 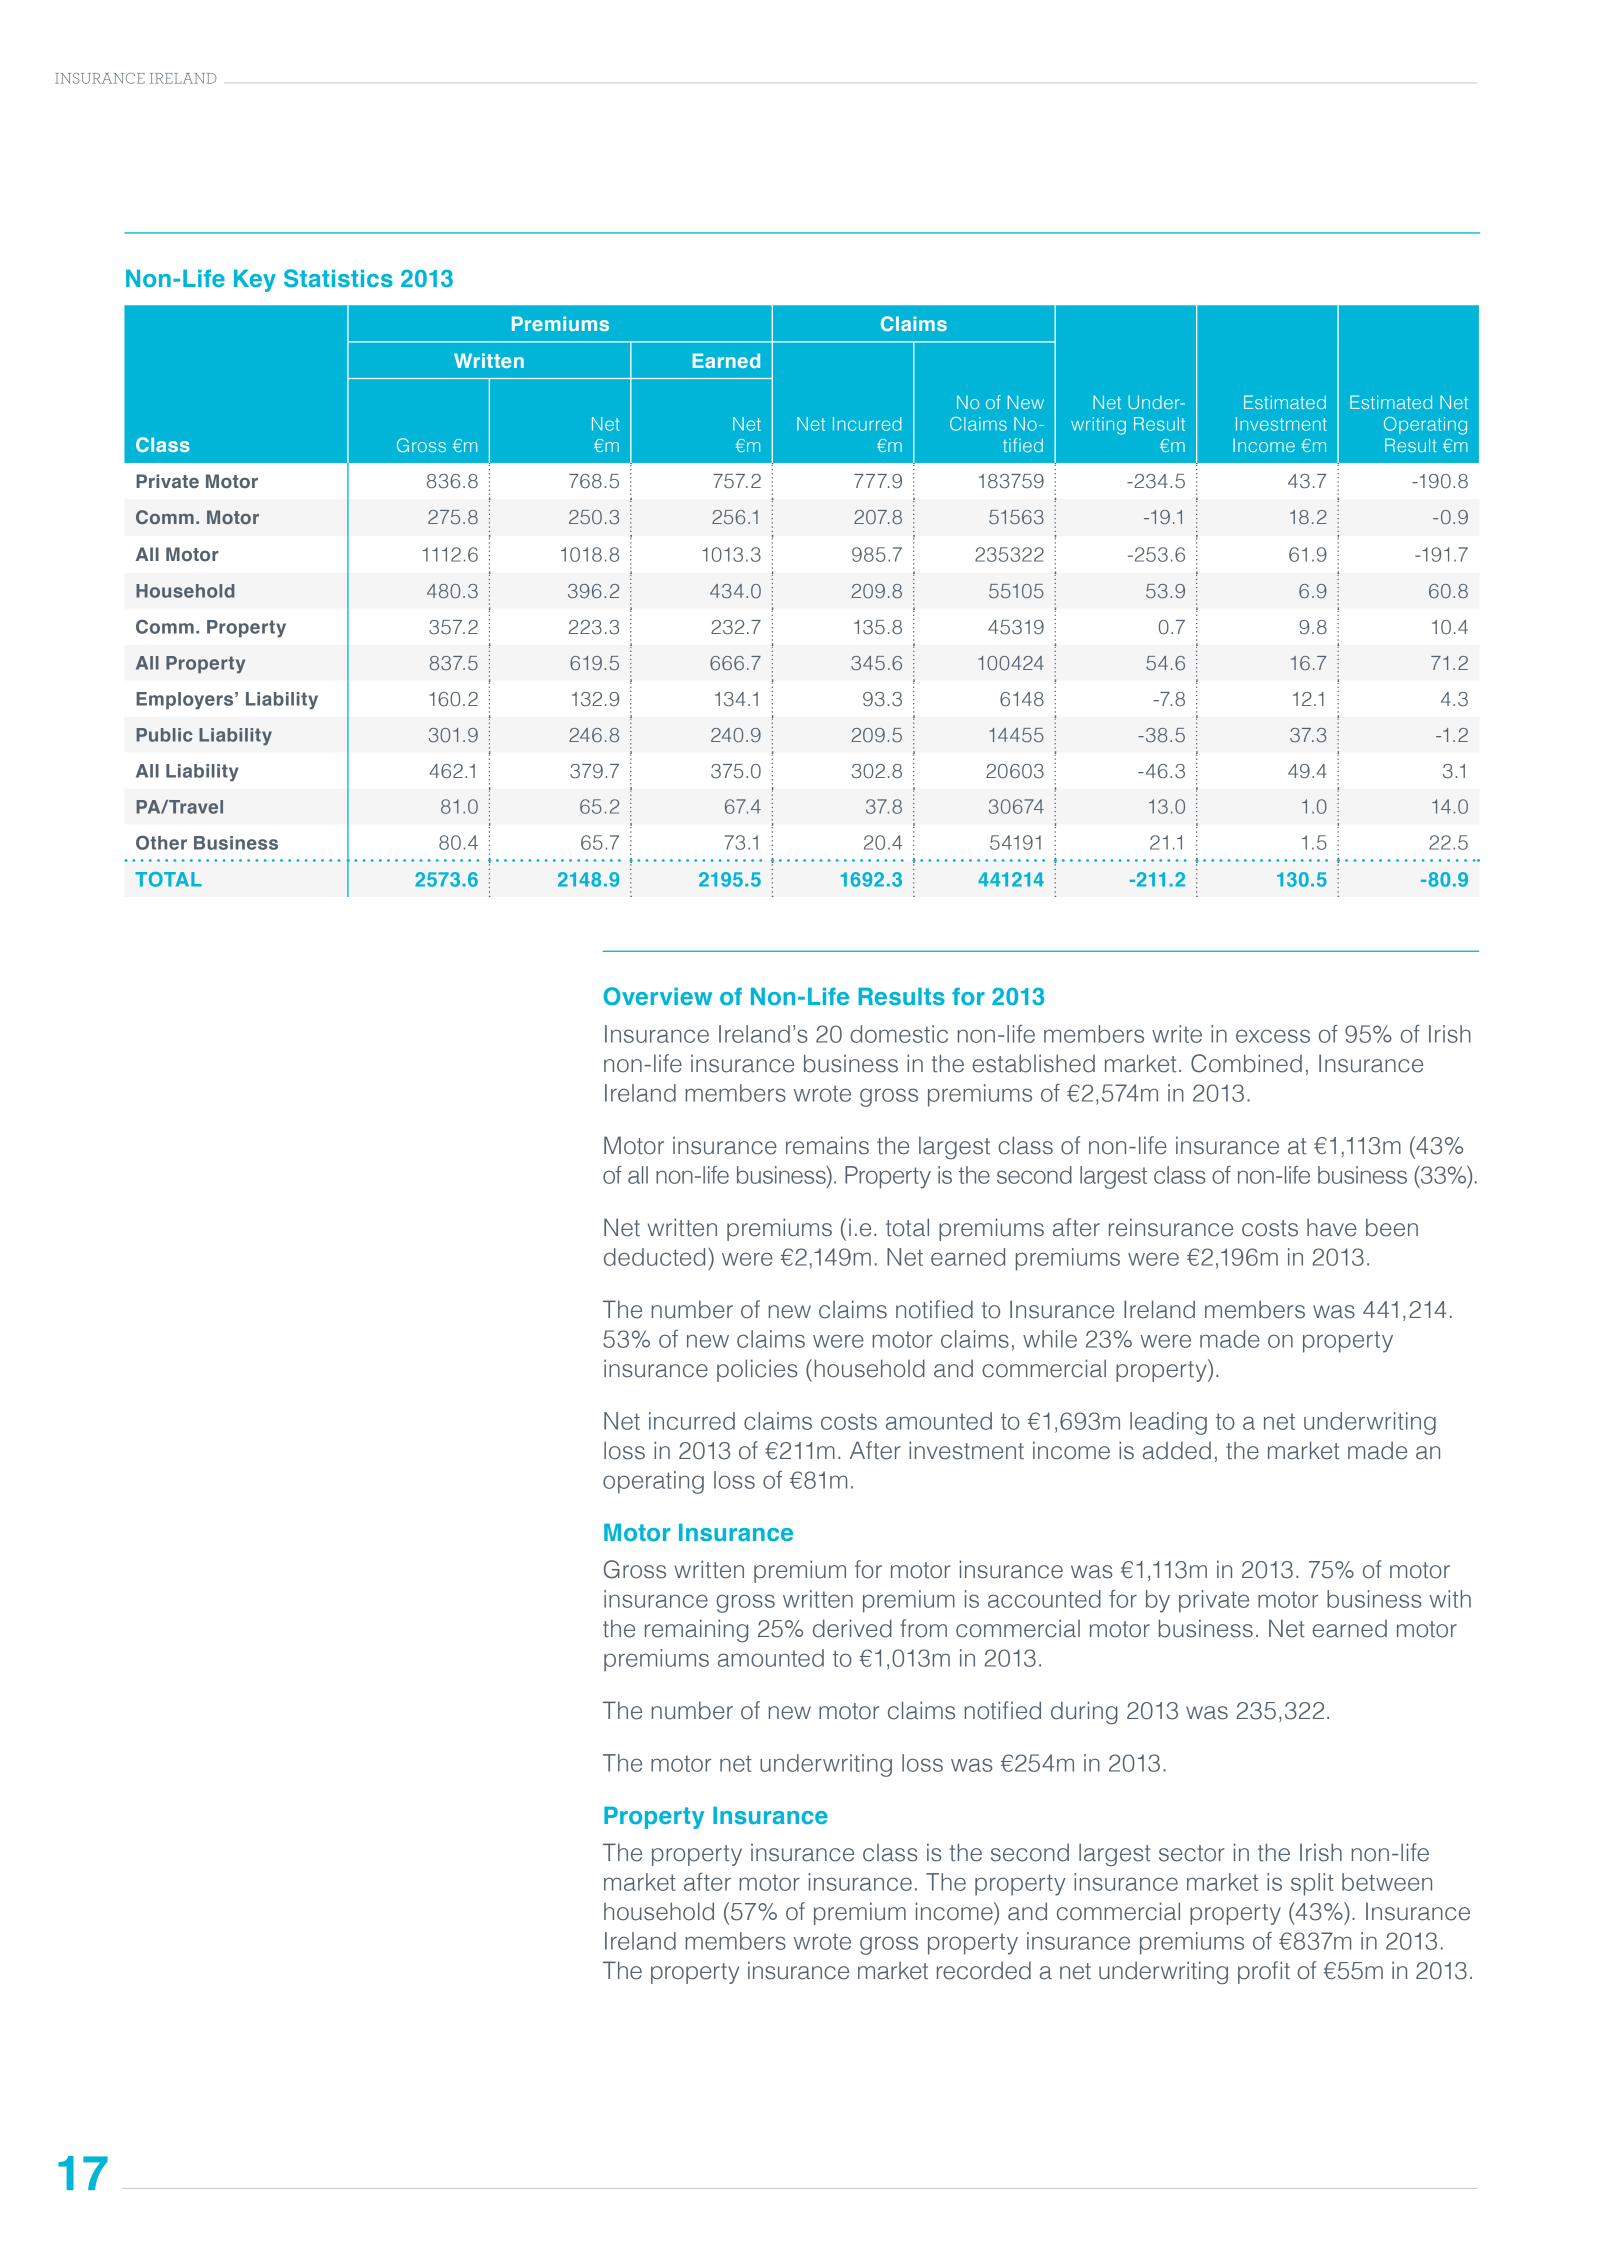 I want to click on split, so click(x=1312, y=1884).
